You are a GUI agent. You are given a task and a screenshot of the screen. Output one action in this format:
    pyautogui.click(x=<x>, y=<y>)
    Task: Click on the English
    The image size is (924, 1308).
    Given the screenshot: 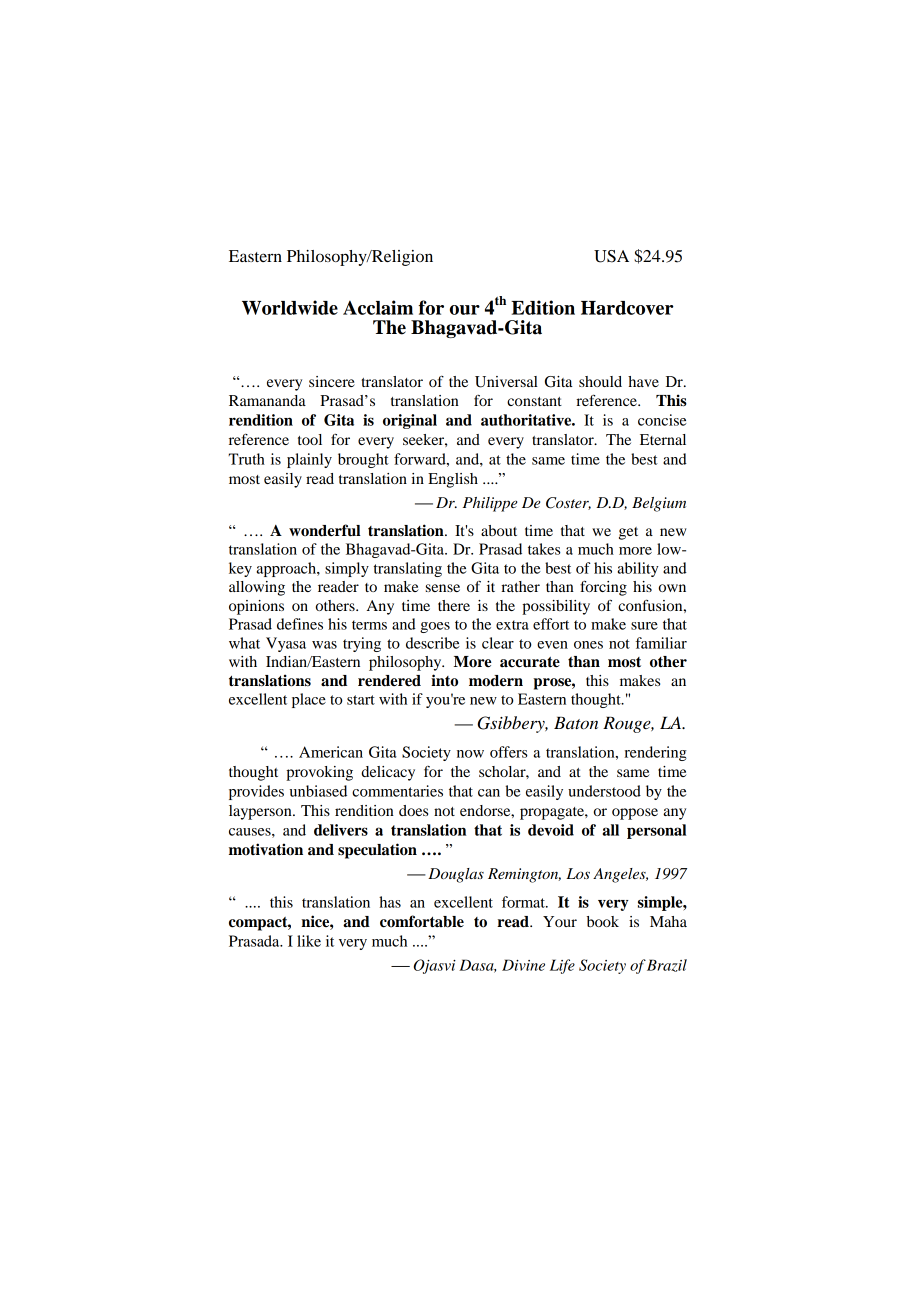 What is the action you would take?
    pyautogui.click(x=453, y=480)
